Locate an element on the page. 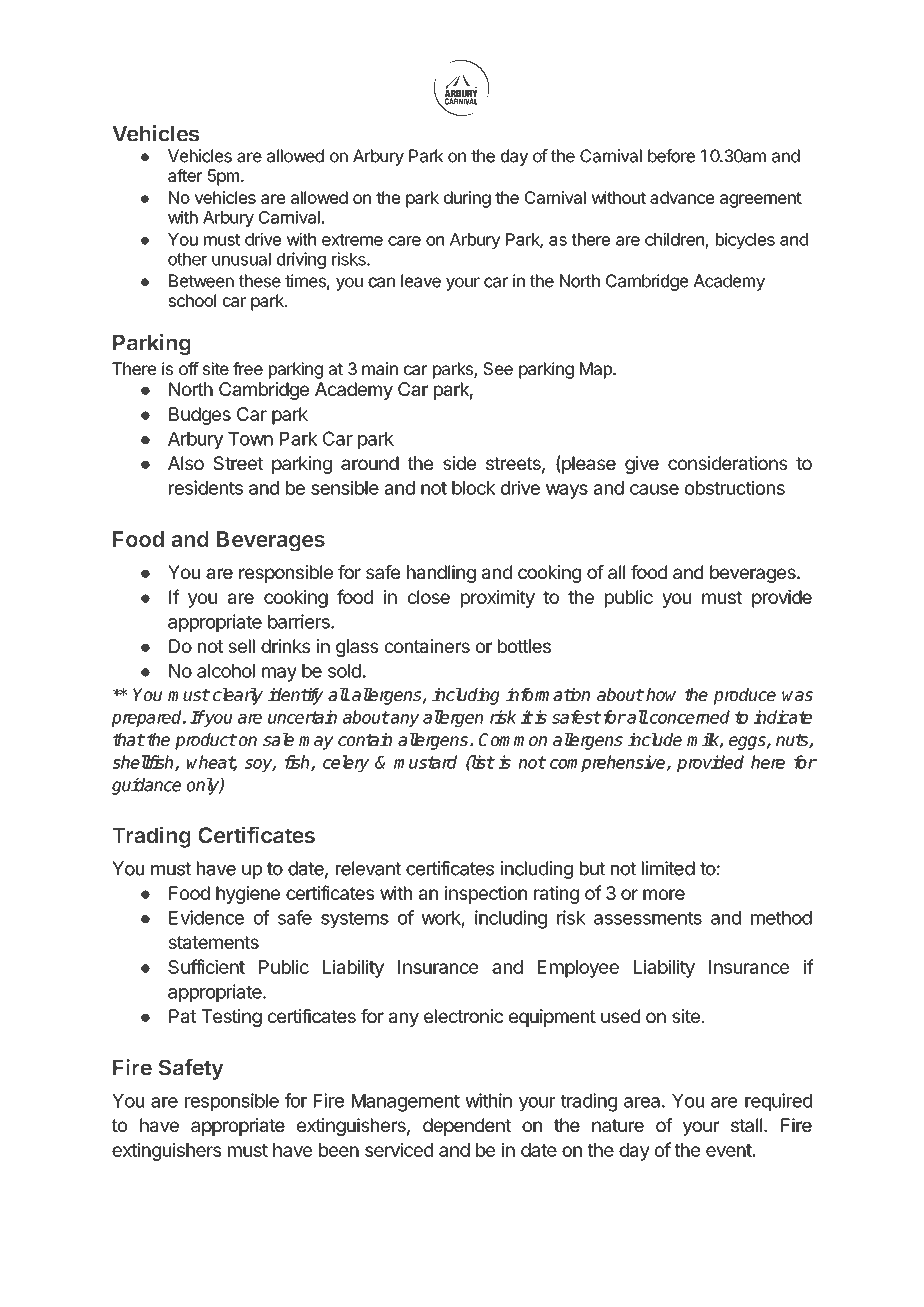 The height and width of the document is (1307, 924). after is located at coordinates (185, 175).
